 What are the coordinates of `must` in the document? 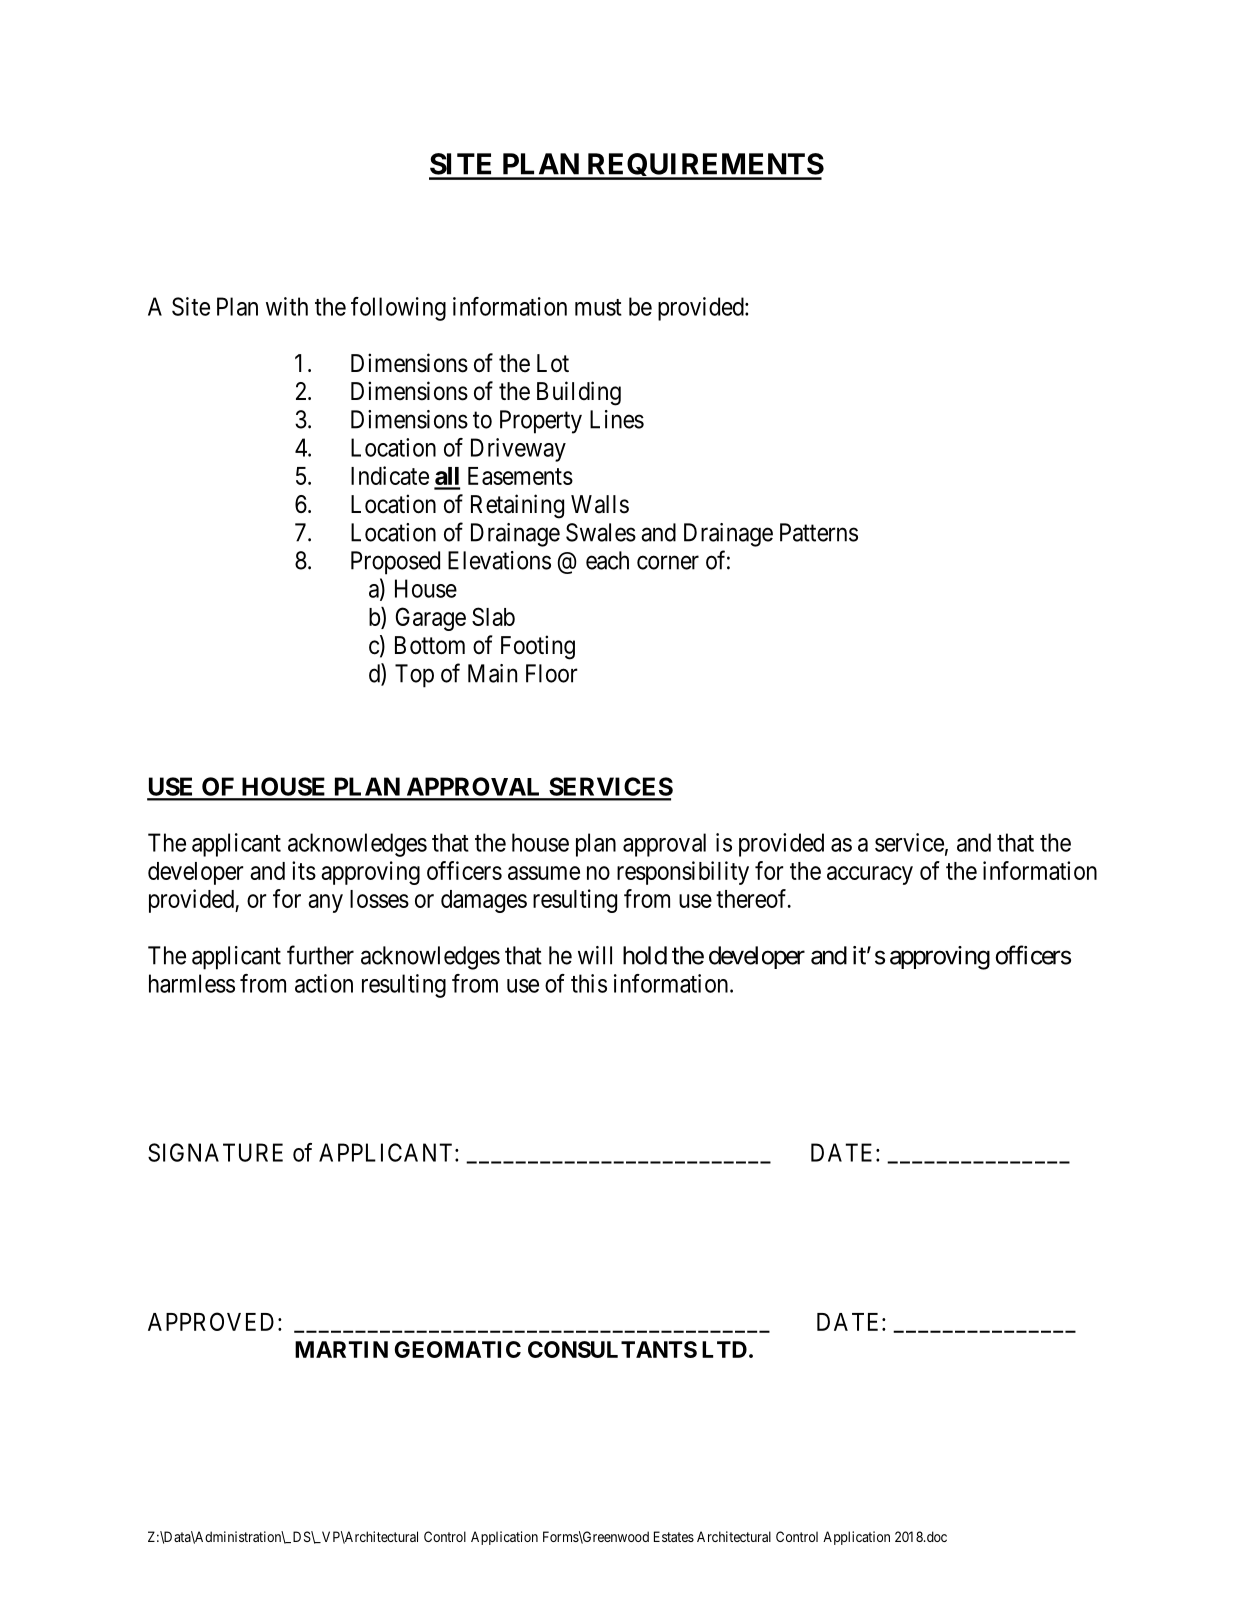 It's located at (598, 307).
